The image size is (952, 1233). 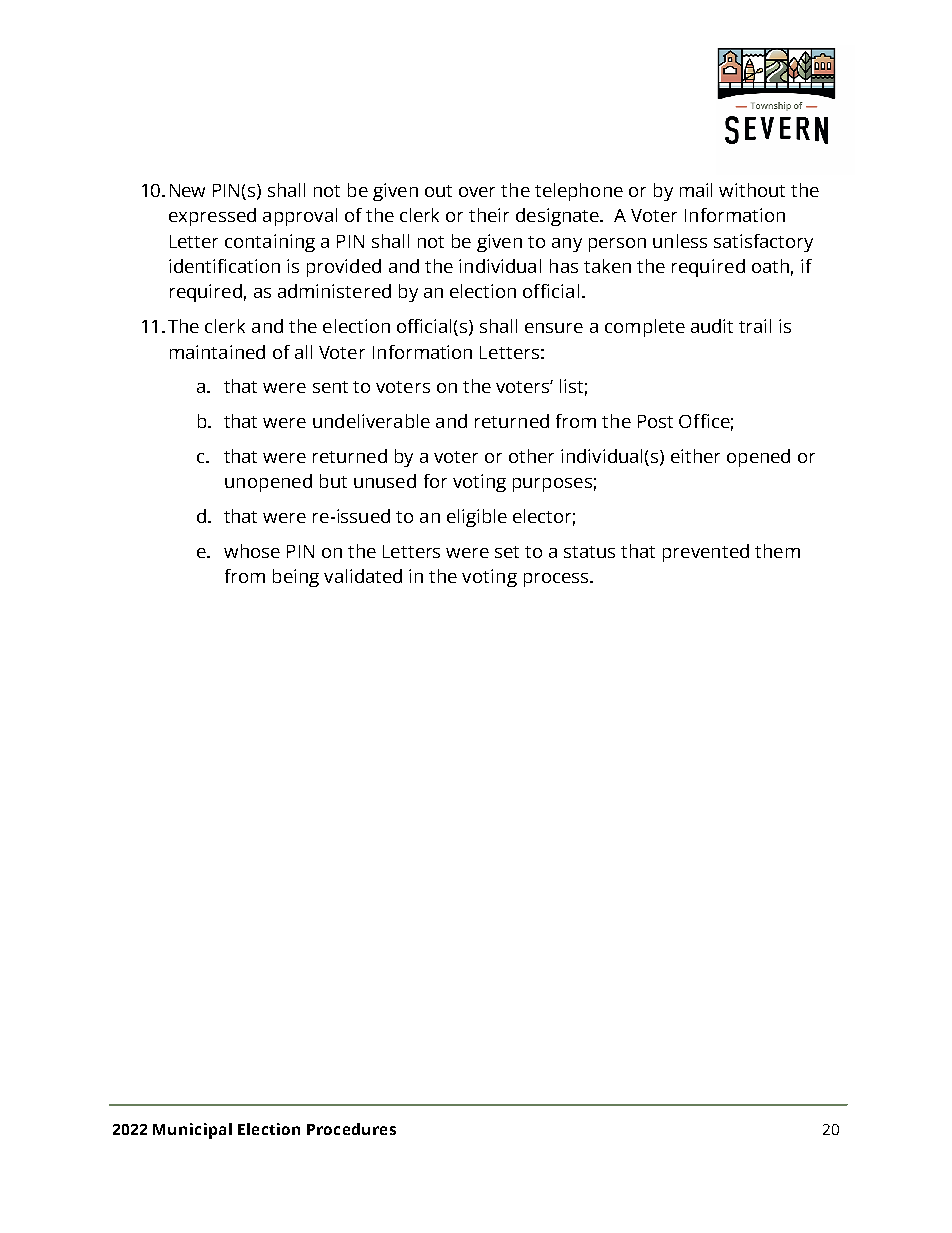 I want to click on their, so click(x=489, y=215).
